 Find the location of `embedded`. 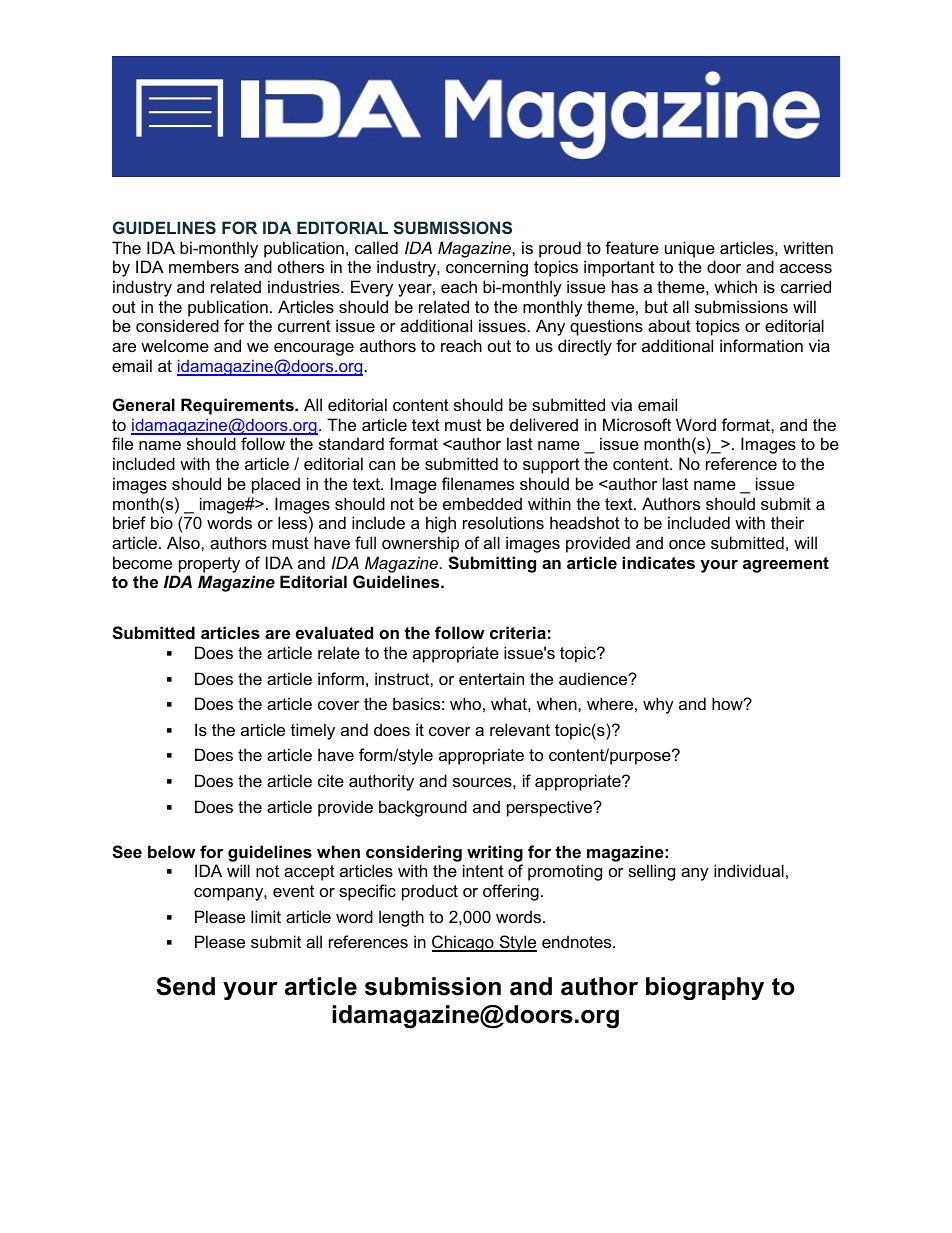

embedded is located at coordinates (482, 503).
